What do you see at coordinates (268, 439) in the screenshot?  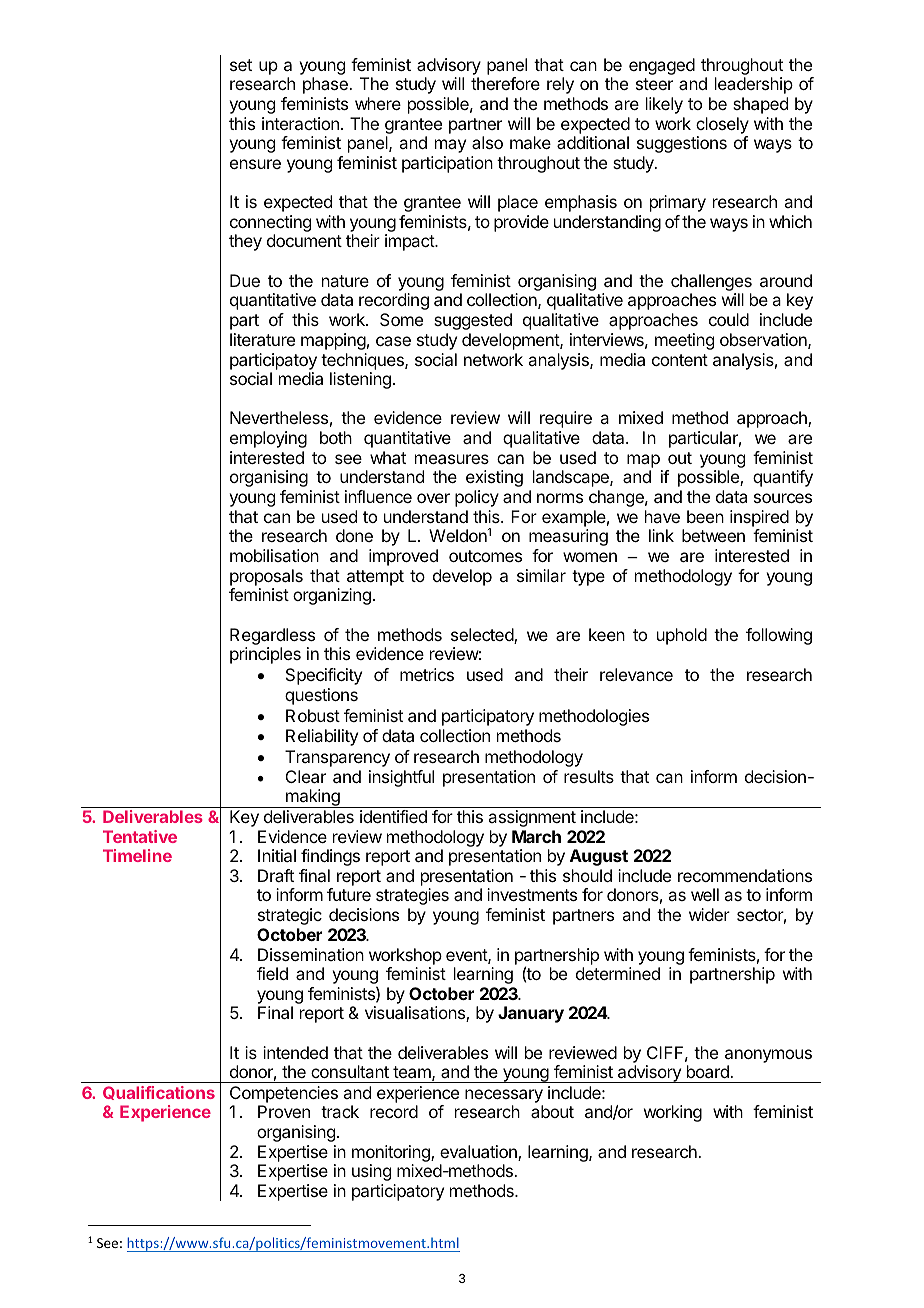 I see `employing` at bounding box center [268, 439].
